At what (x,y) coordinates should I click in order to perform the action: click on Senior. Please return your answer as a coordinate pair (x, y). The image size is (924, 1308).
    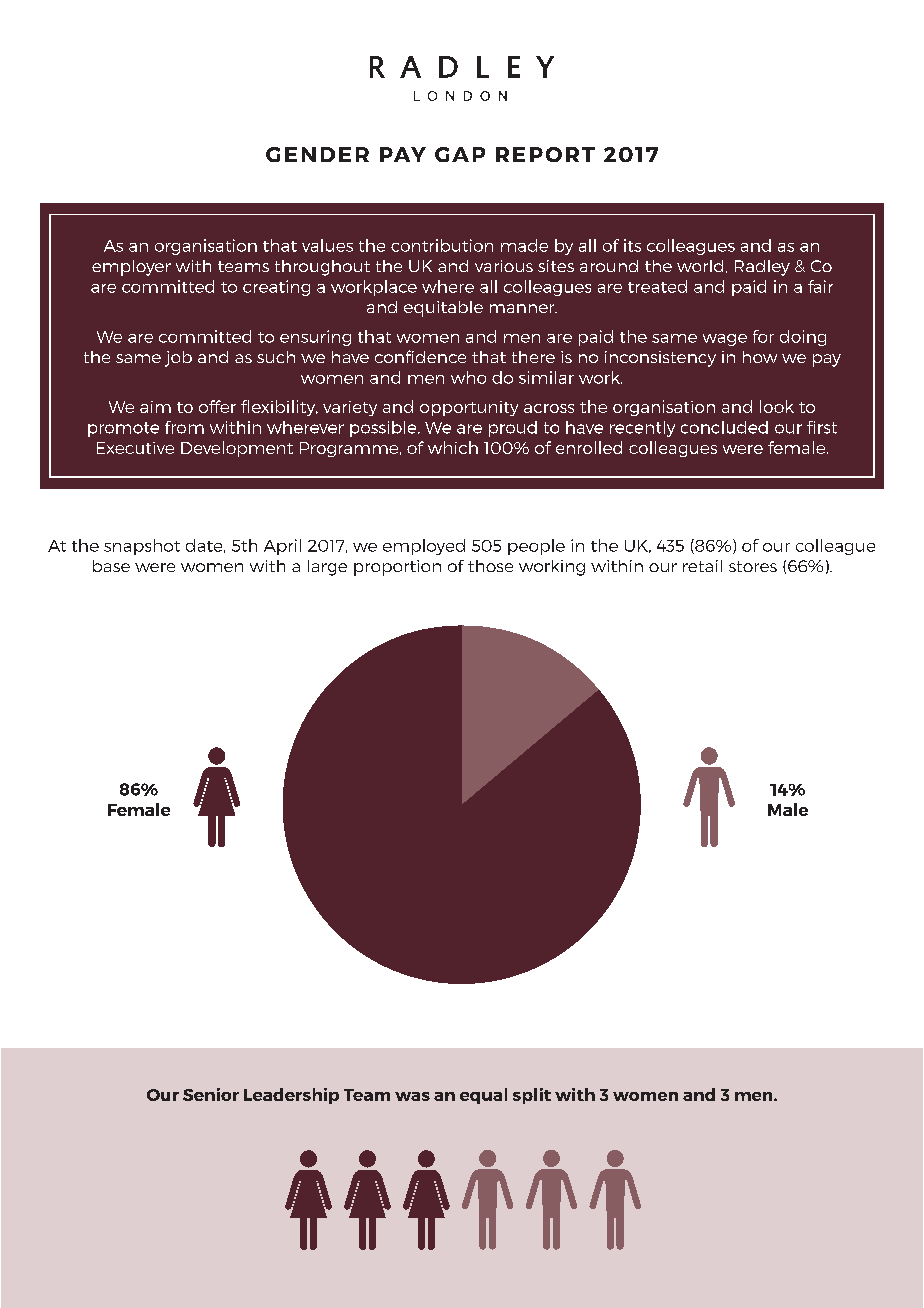
    Looking at the image, I should click on (211, 1094).
